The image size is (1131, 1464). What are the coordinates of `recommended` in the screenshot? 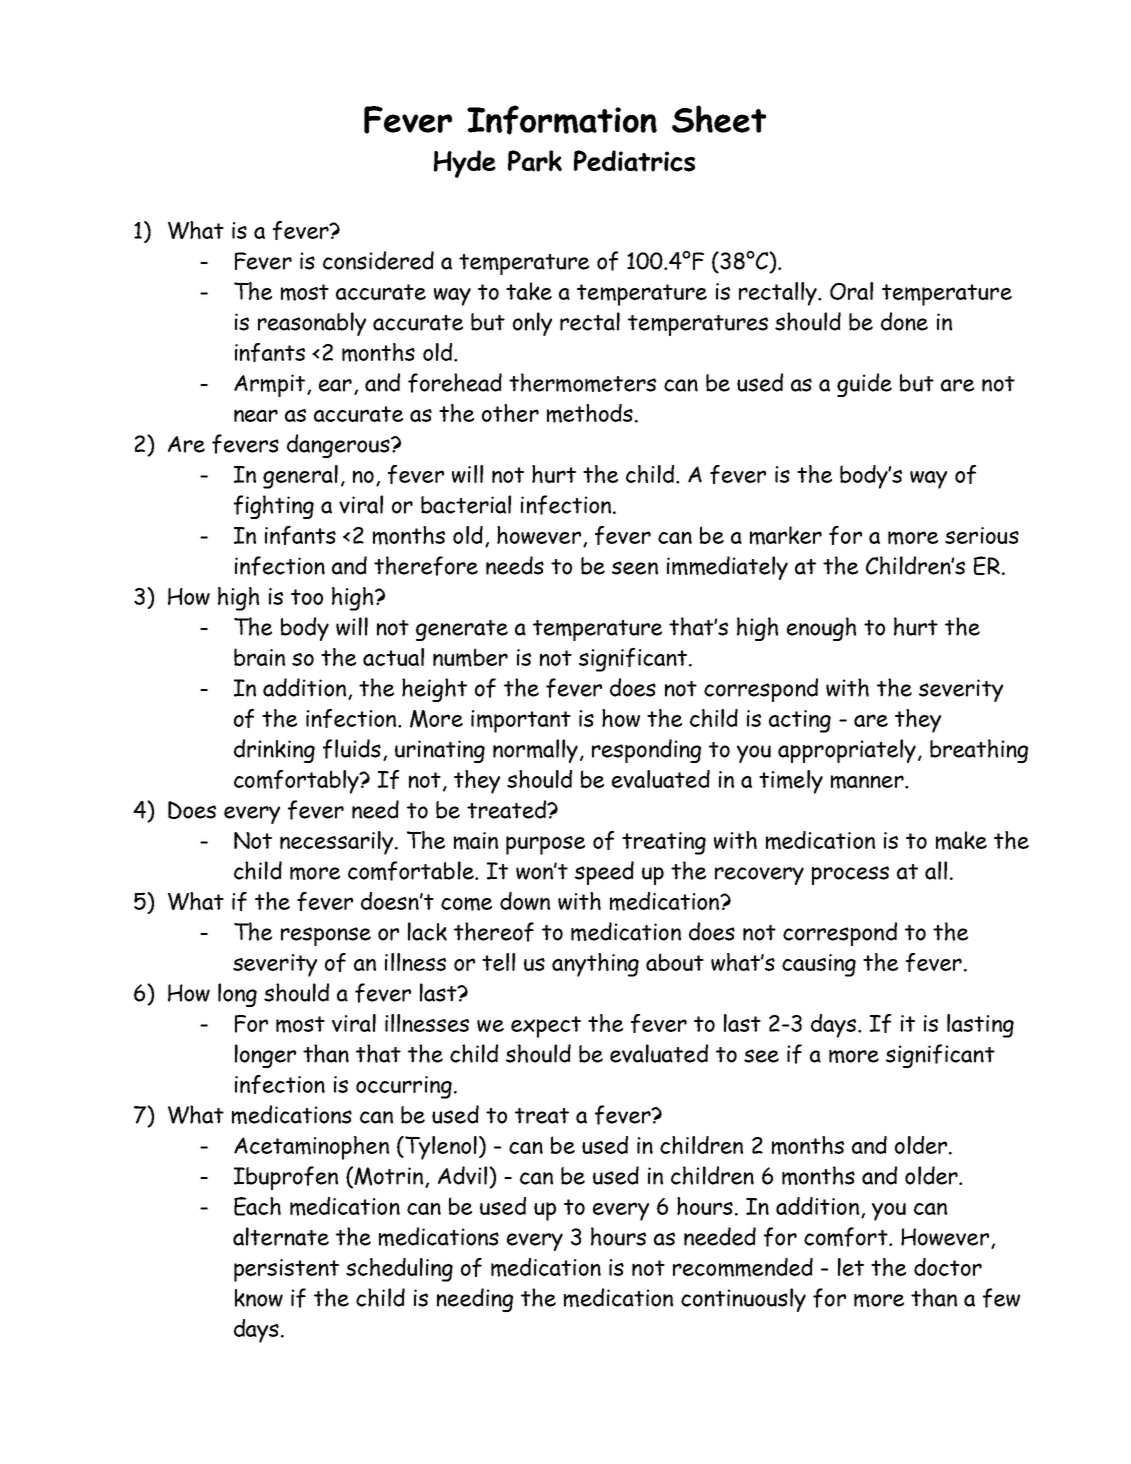 It's located at (743, 1267).
